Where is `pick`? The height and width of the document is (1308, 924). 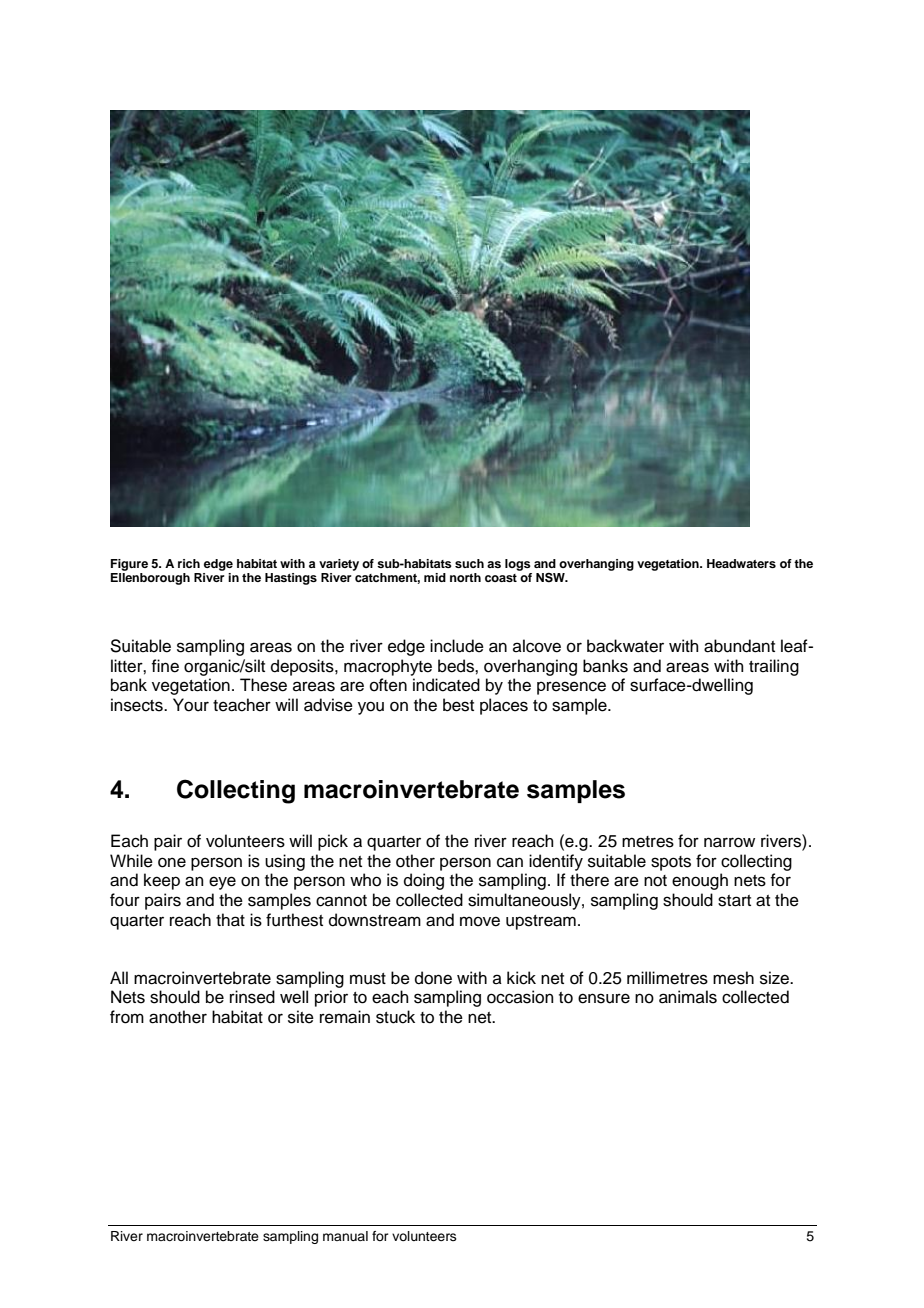
pick is located at coordinates (333, 842).
